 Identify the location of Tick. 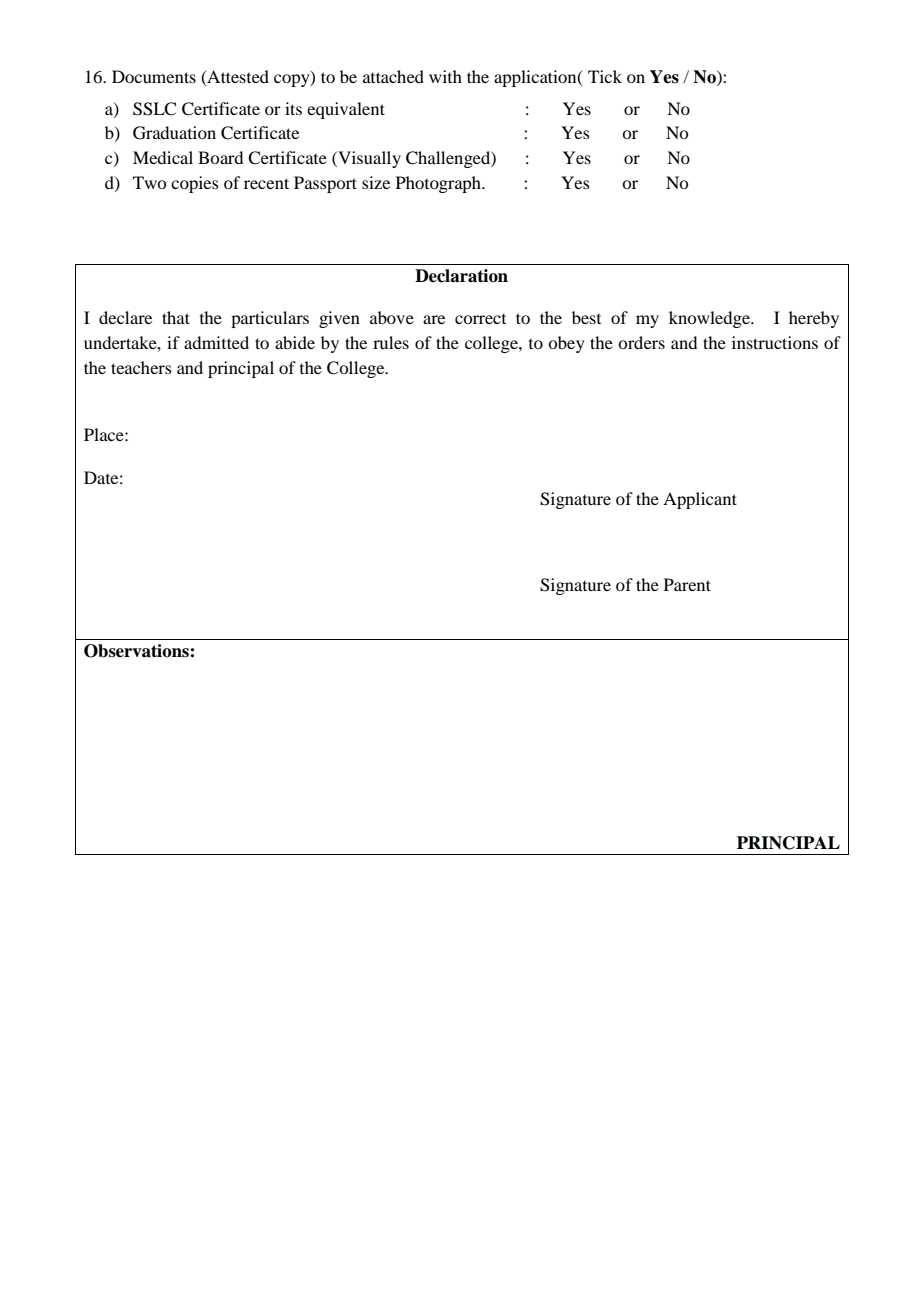
(605, 76).
